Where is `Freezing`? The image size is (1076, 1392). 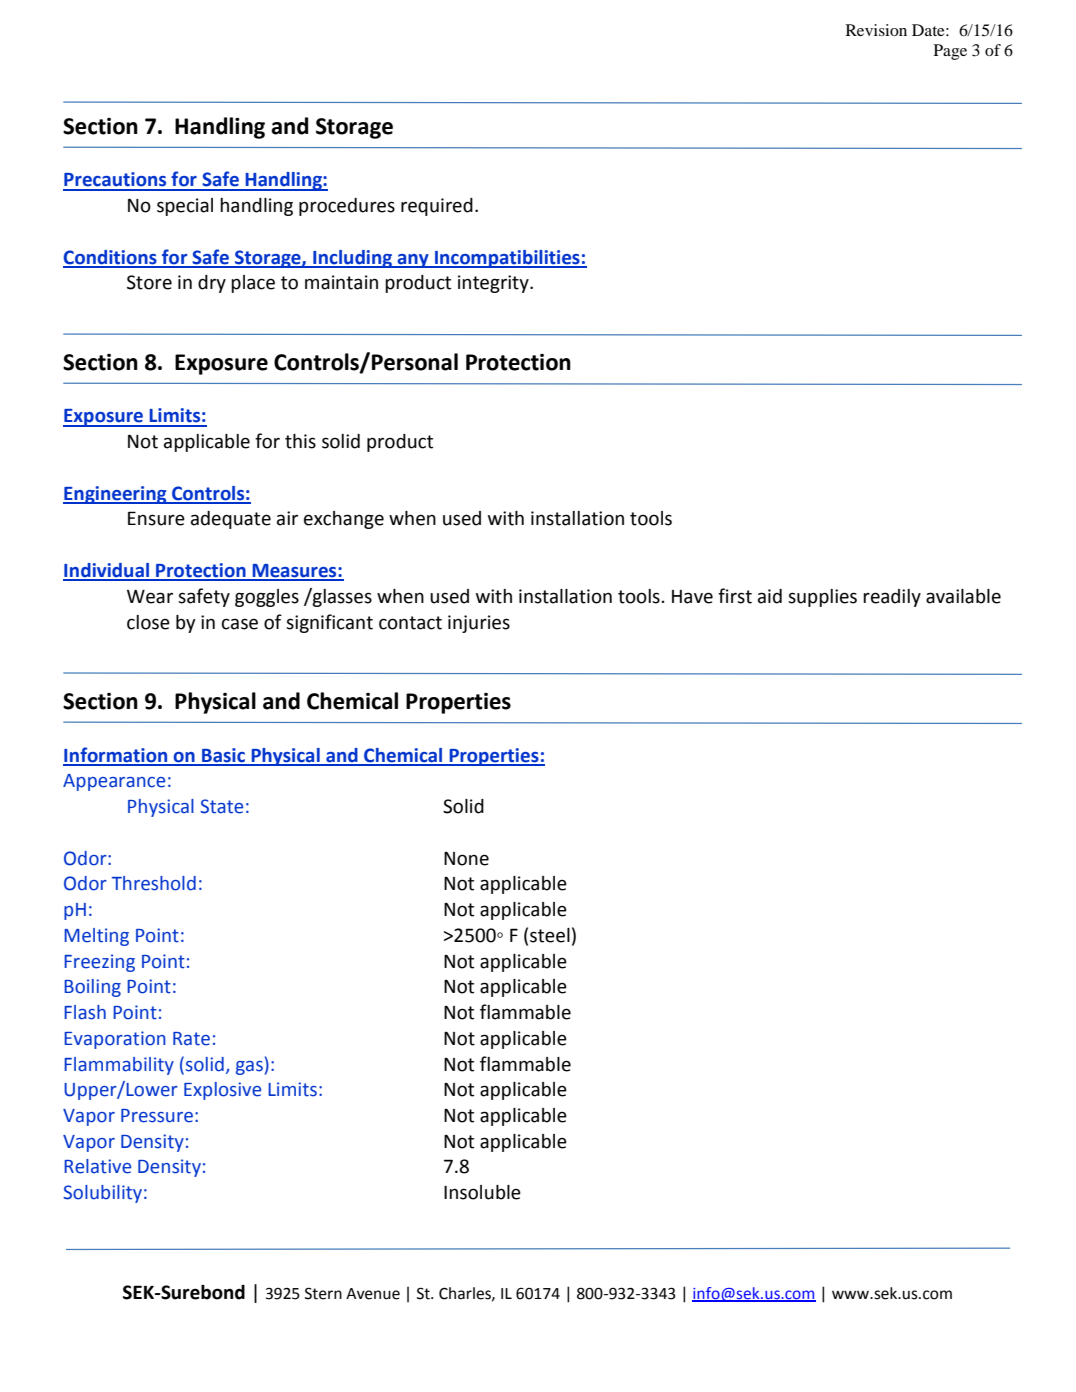 Freezing is located at coordinates (99, 963).
